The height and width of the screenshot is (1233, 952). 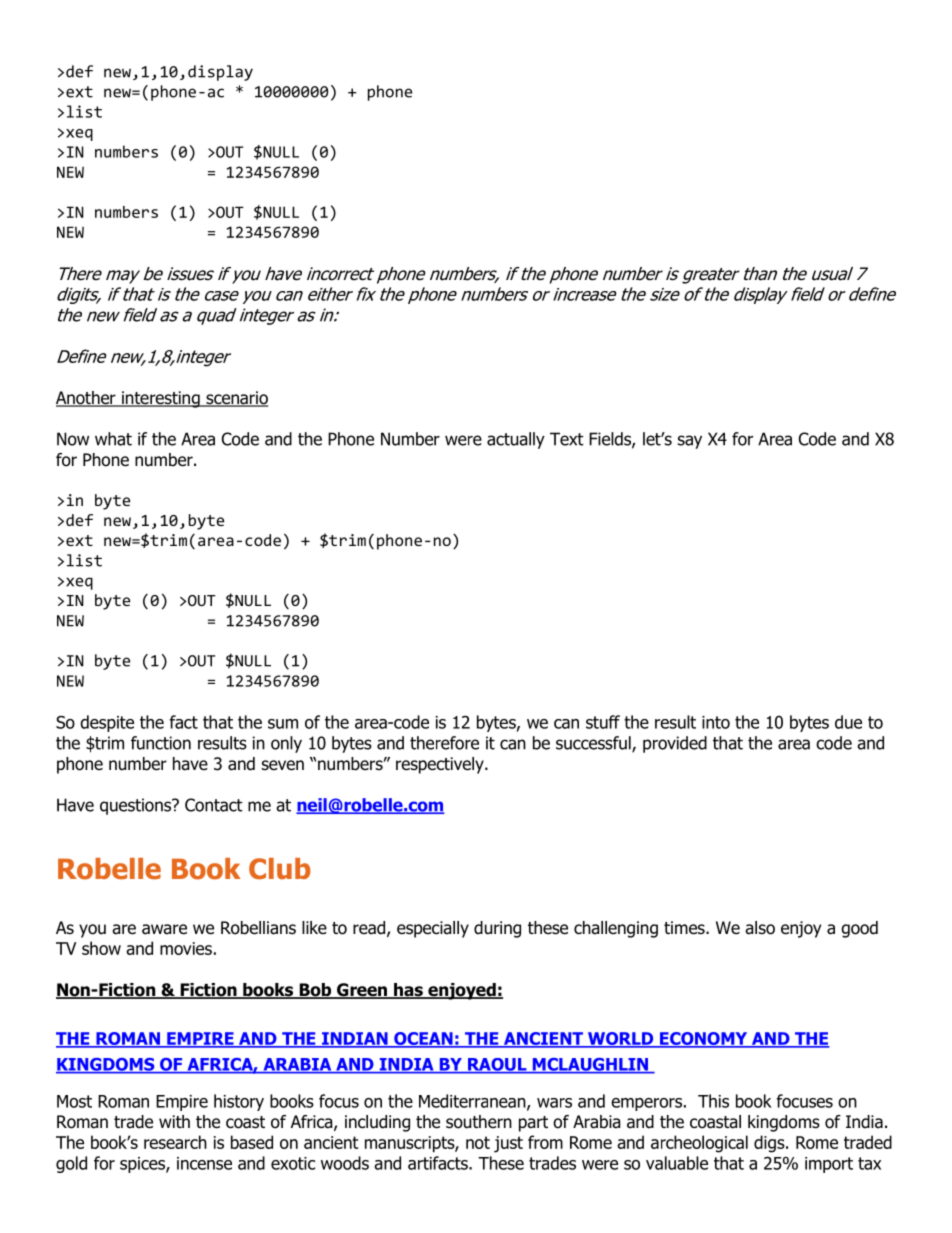 I want to click on actually, so click(x=516, y=440).
